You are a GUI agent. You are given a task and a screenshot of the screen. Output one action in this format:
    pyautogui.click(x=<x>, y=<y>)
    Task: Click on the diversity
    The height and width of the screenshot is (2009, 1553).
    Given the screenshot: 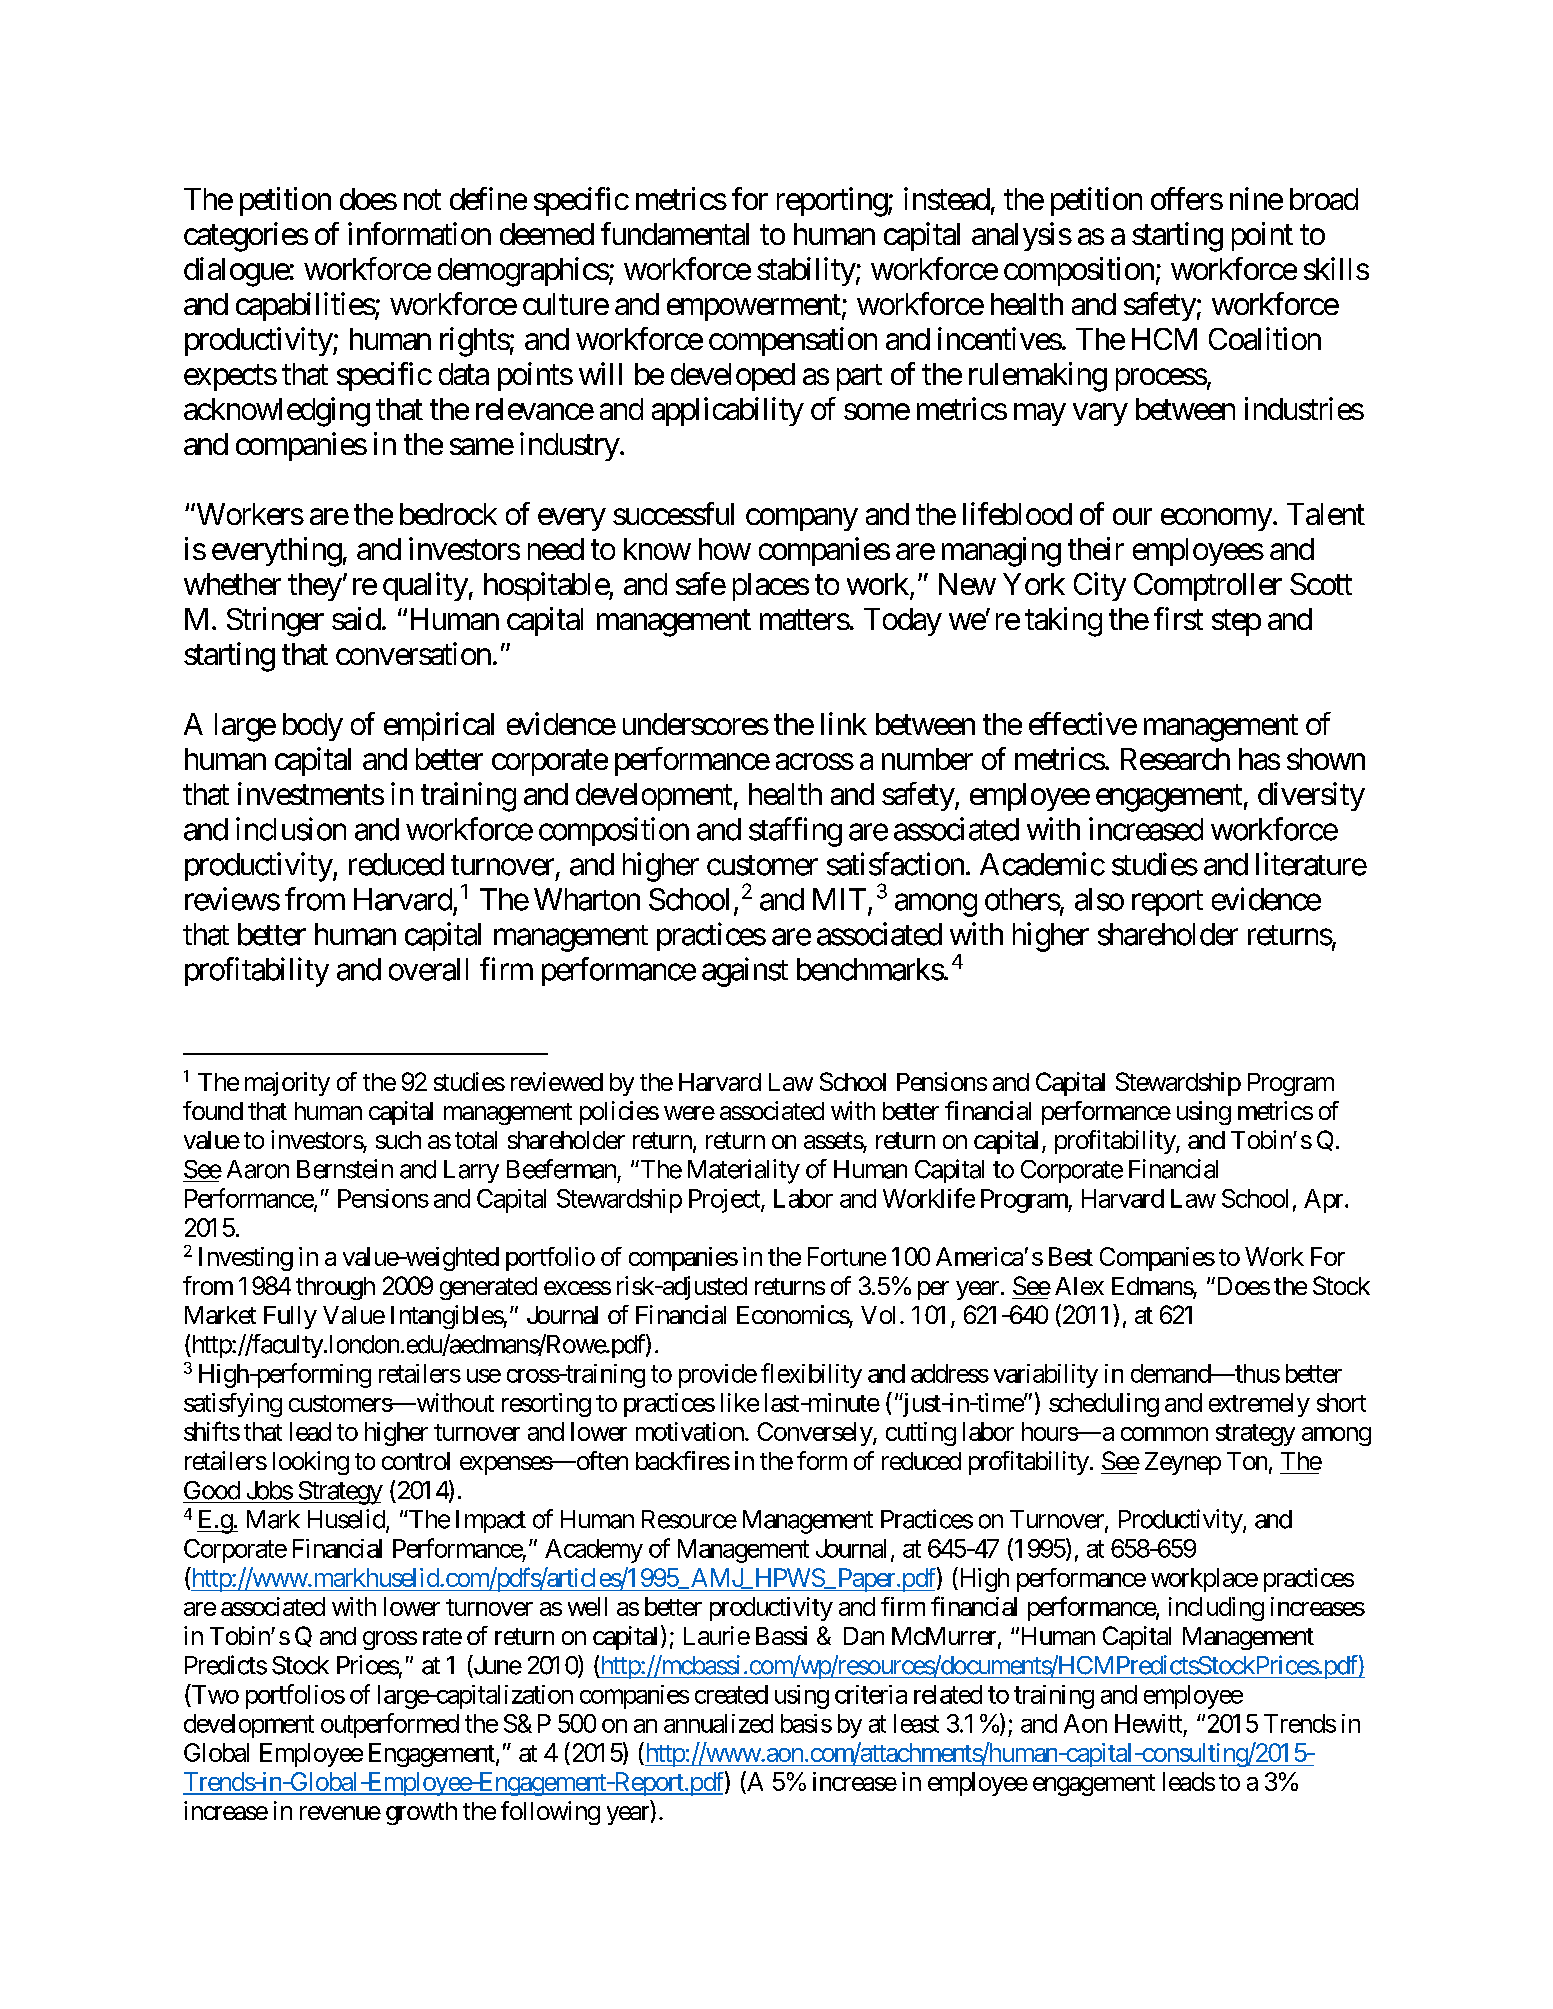 What is the action you would take?
    pyautogui.click(x=1311, y=796)
